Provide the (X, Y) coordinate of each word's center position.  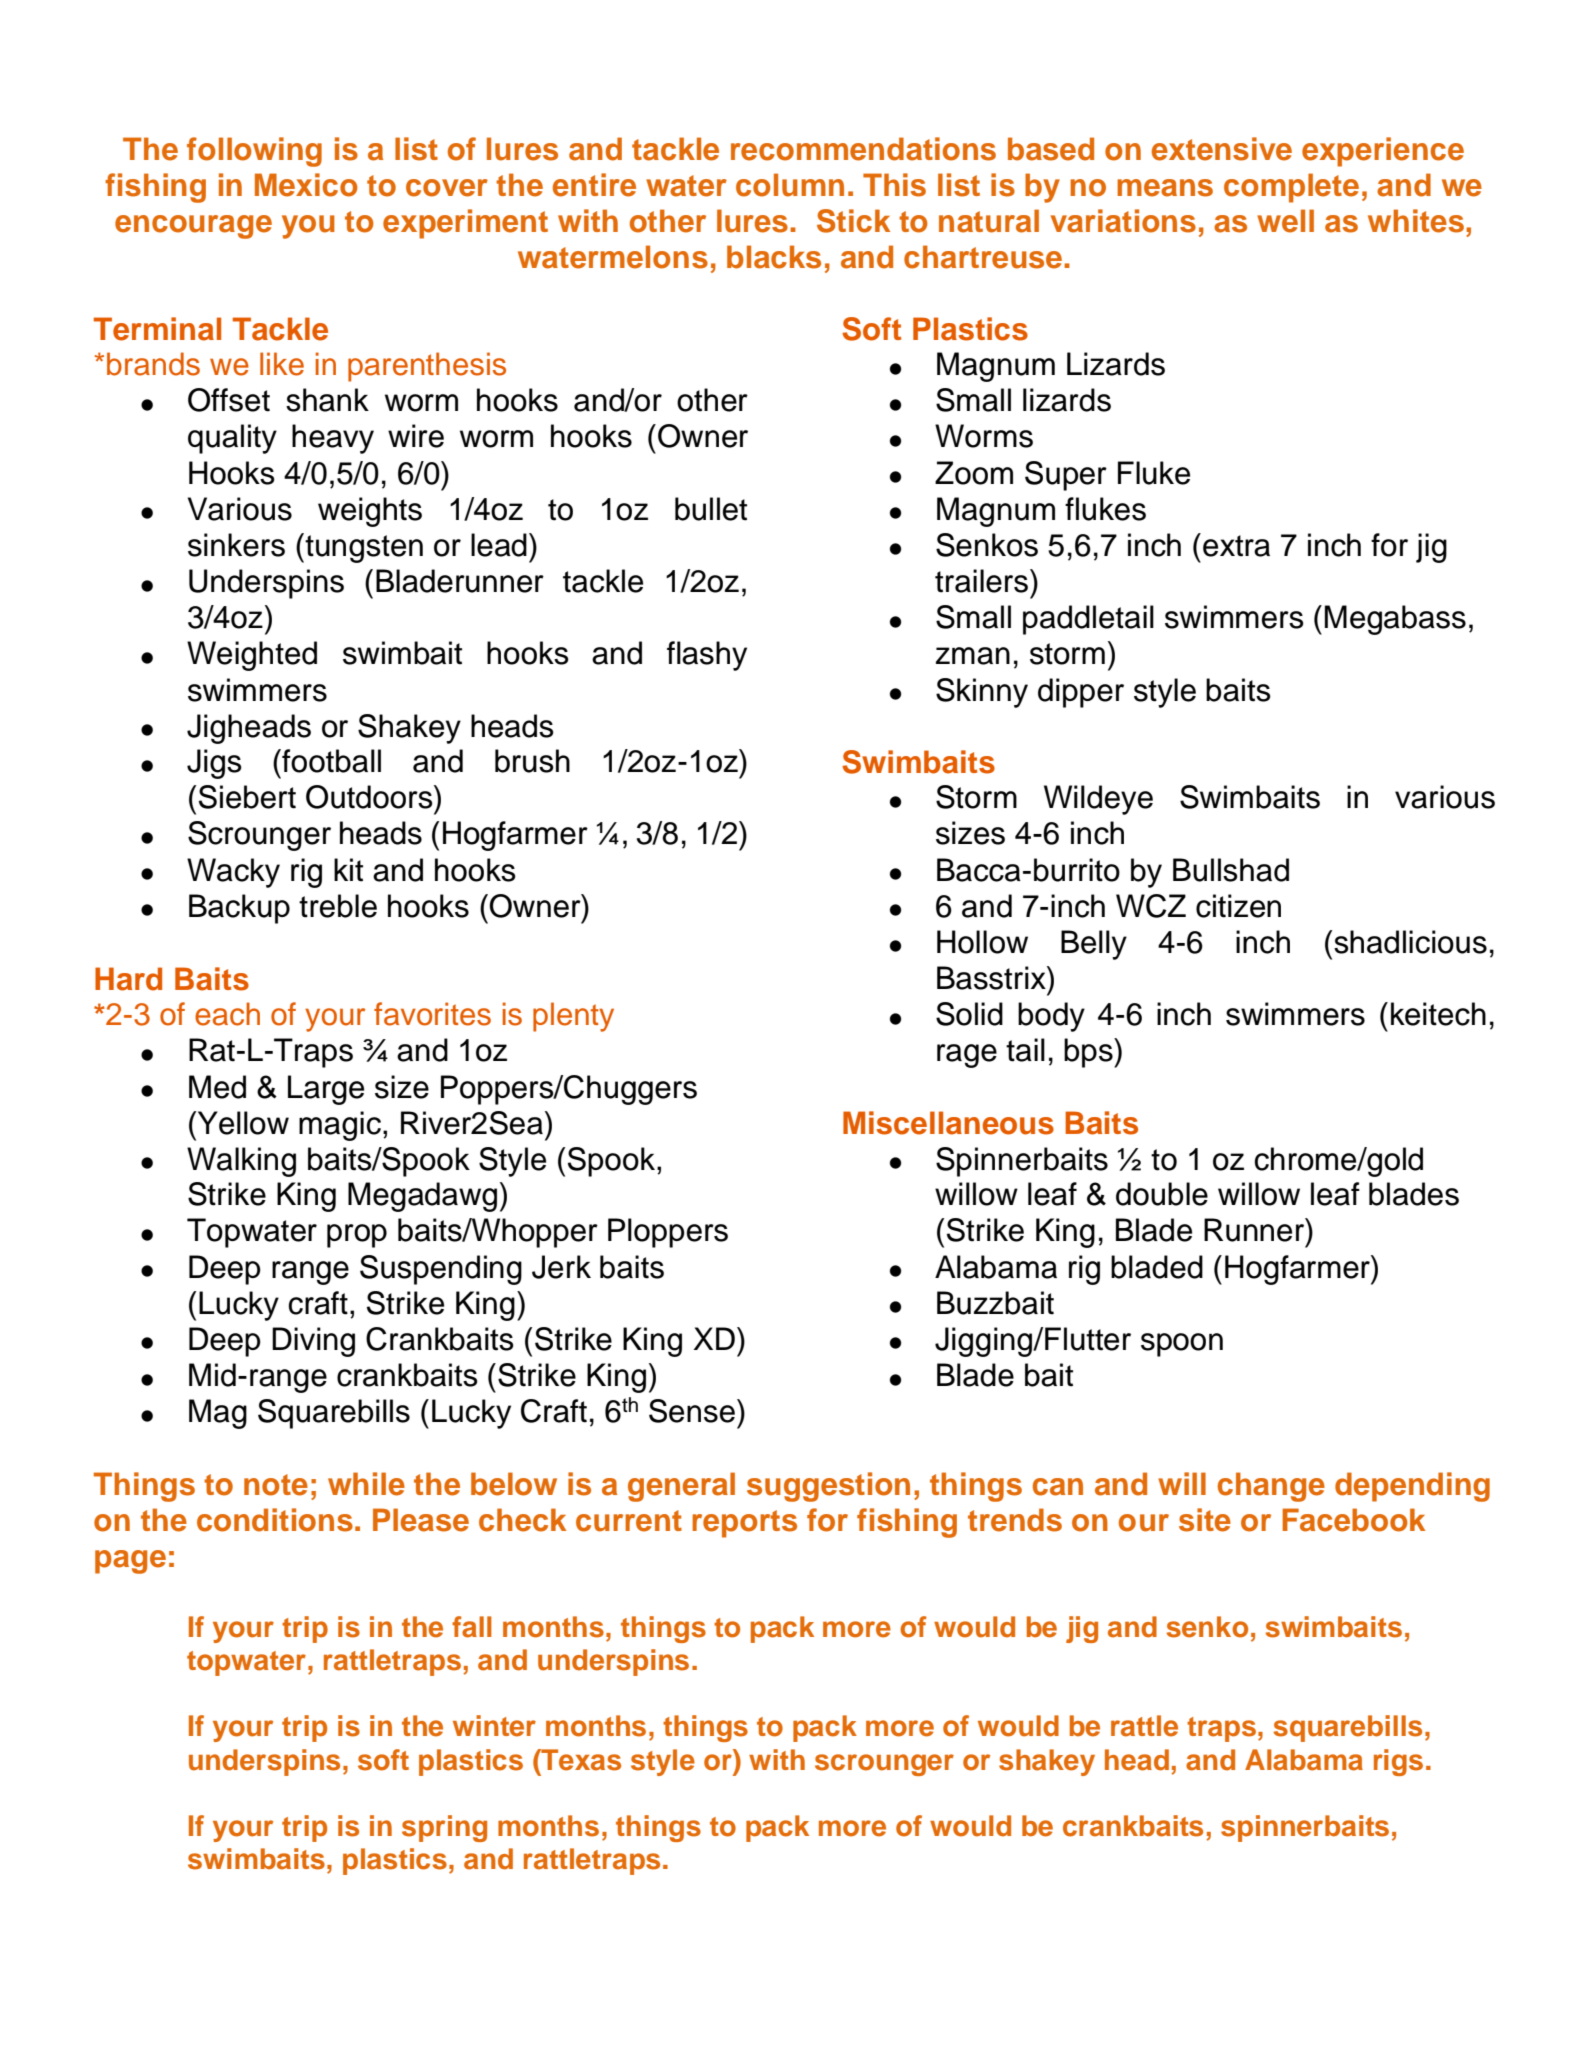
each (227, 1014)
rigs (1398, 1762)
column (790, 185)
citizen (1238, 906)
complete (1291, 188)
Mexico (306, 185)
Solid (969, 1014)
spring (444, 1828)
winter (494, 1726)
